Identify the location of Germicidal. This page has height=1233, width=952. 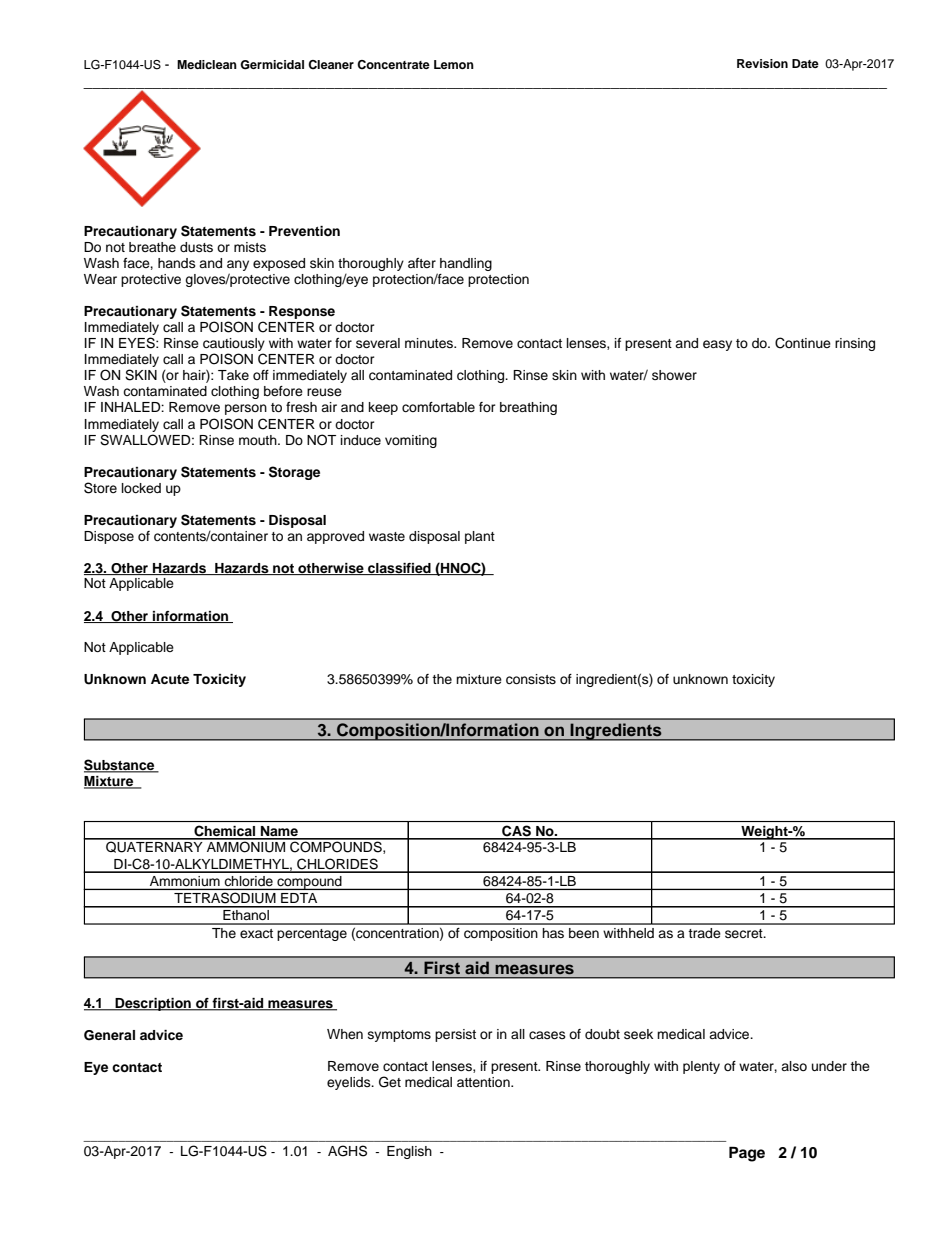
(272, 65).
